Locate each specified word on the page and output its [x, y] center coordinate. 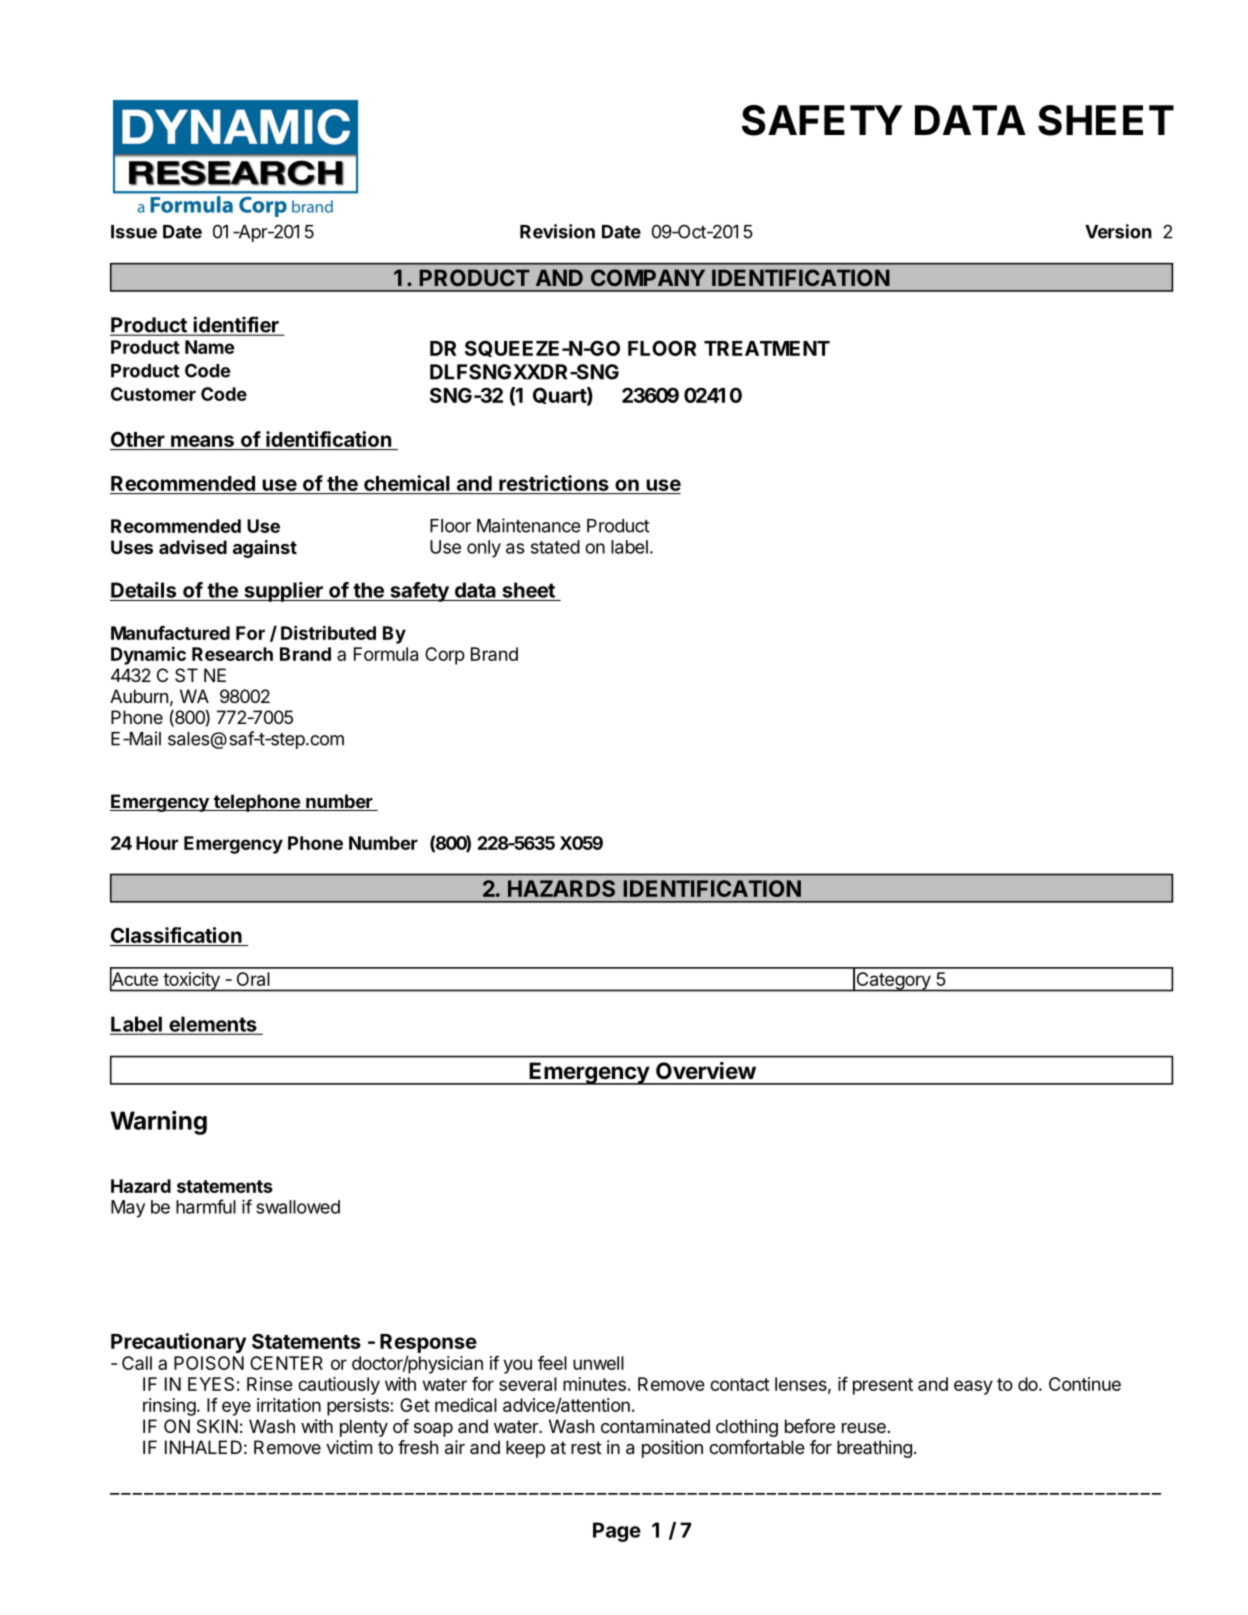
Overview [706, 1070]
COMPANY [648, 277]
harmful [206, 1206]
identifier [236, 325]
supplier [283, 592]
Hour [157, 843]
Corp [445, 656]
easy [973, 1387]
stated [555, 547]
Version [1118, 231]
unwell [598, 1363]
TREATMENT [767, 348]
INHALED [203, 1447]
